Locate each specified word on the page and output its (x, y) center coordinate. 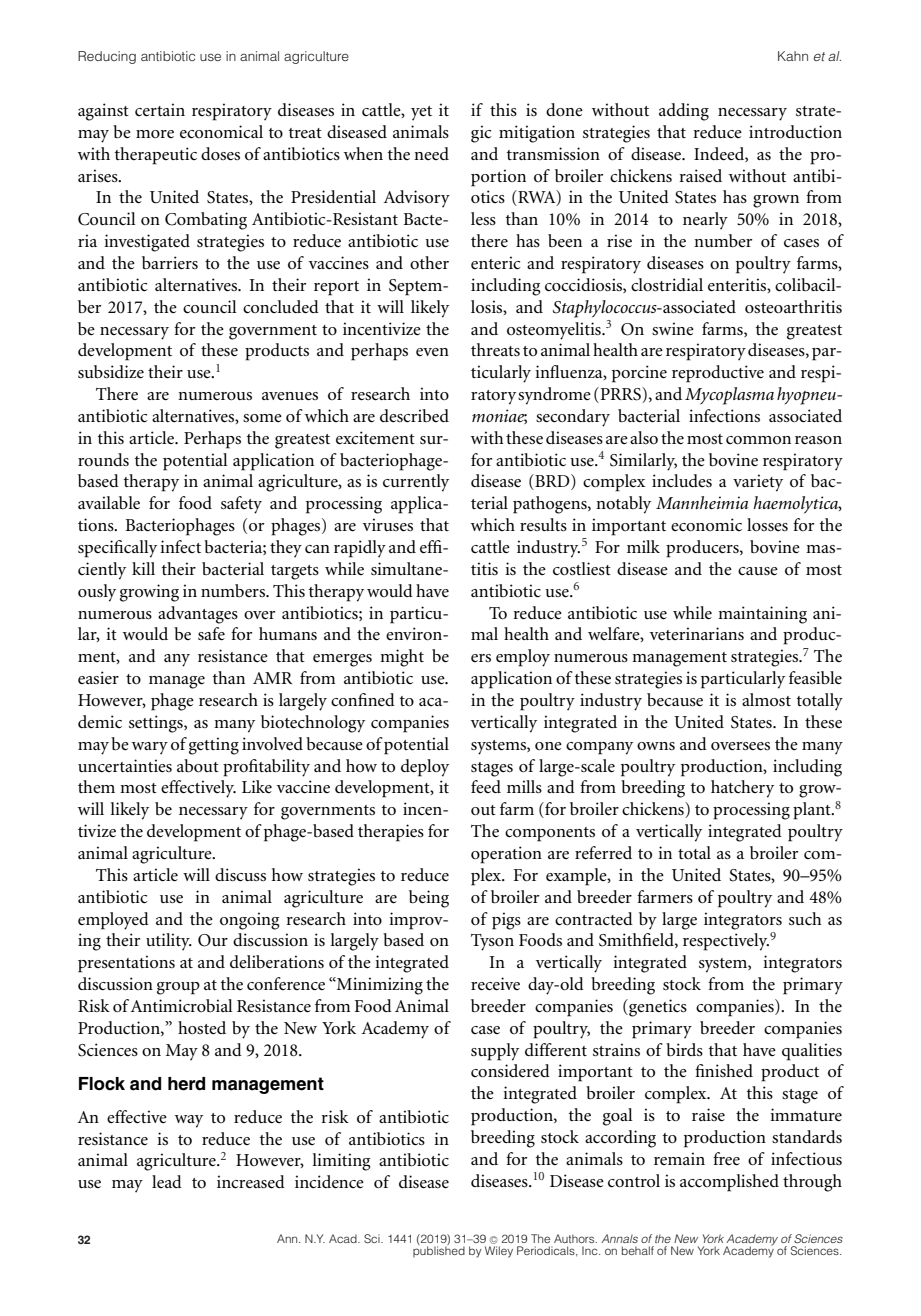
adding (684, 112)
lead (167, 1181)
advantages (198, 615)
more (155, 134)
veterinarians (697, 633)
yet (421, 113)
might (402, 658)
